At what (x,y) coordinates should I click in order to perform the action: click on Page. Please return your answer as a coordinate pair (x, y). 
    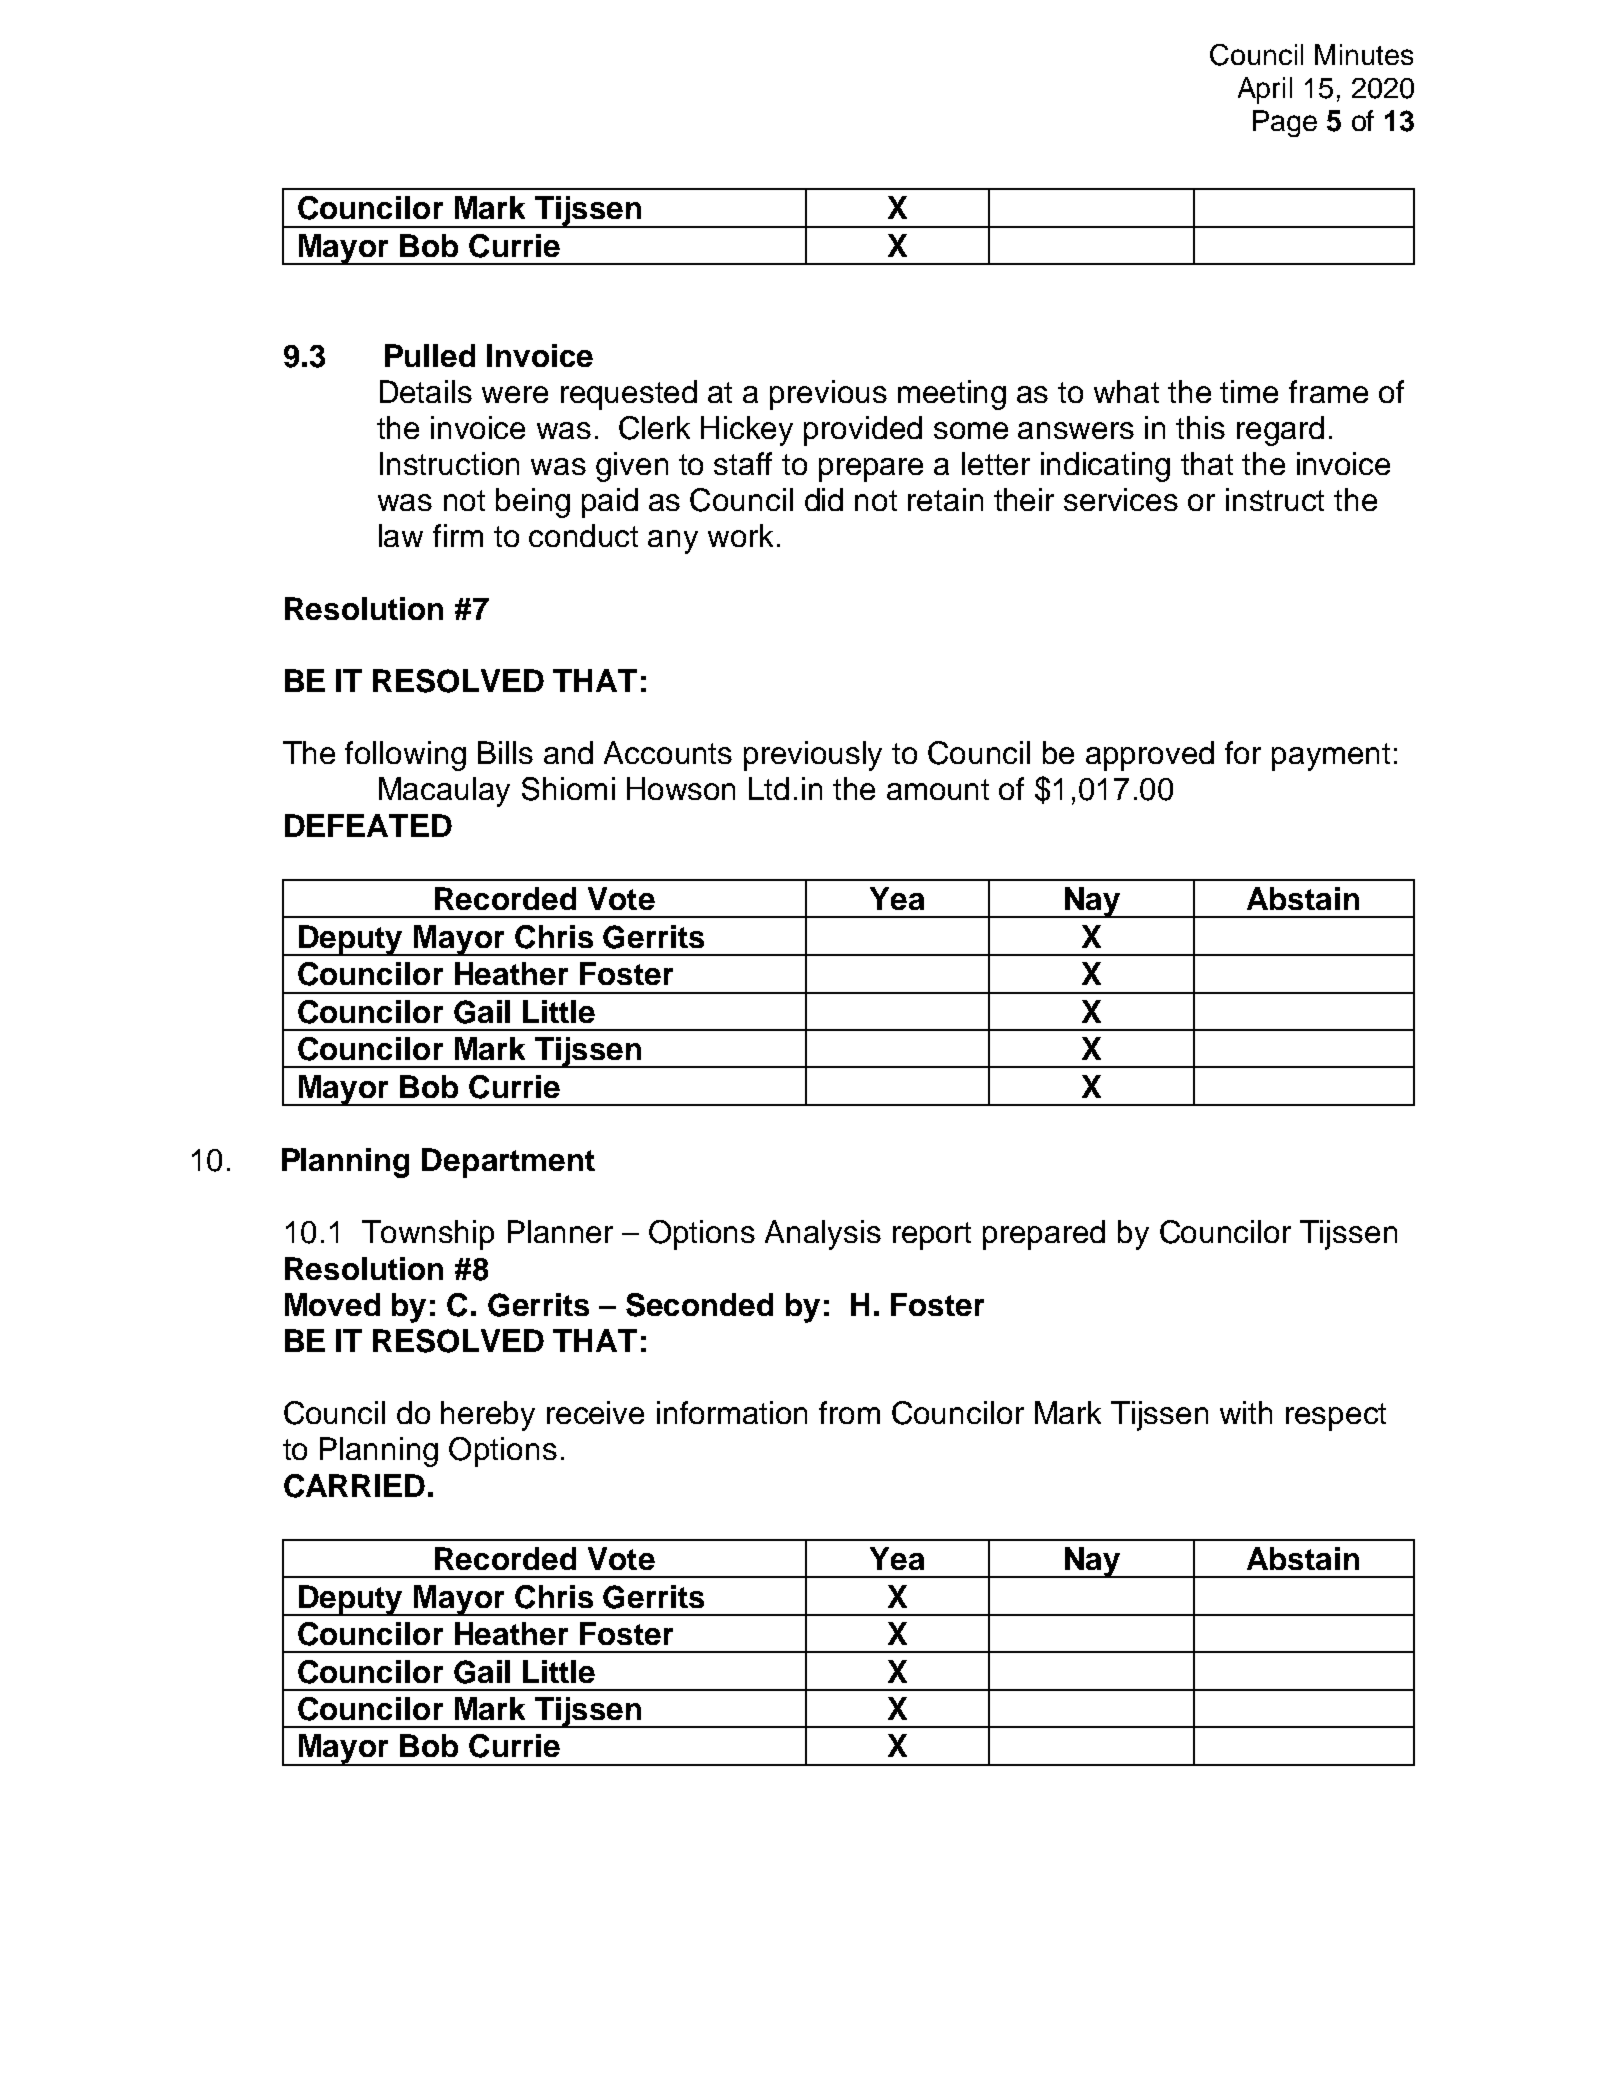
    Looking at the image, I should click on (1285, 123).
